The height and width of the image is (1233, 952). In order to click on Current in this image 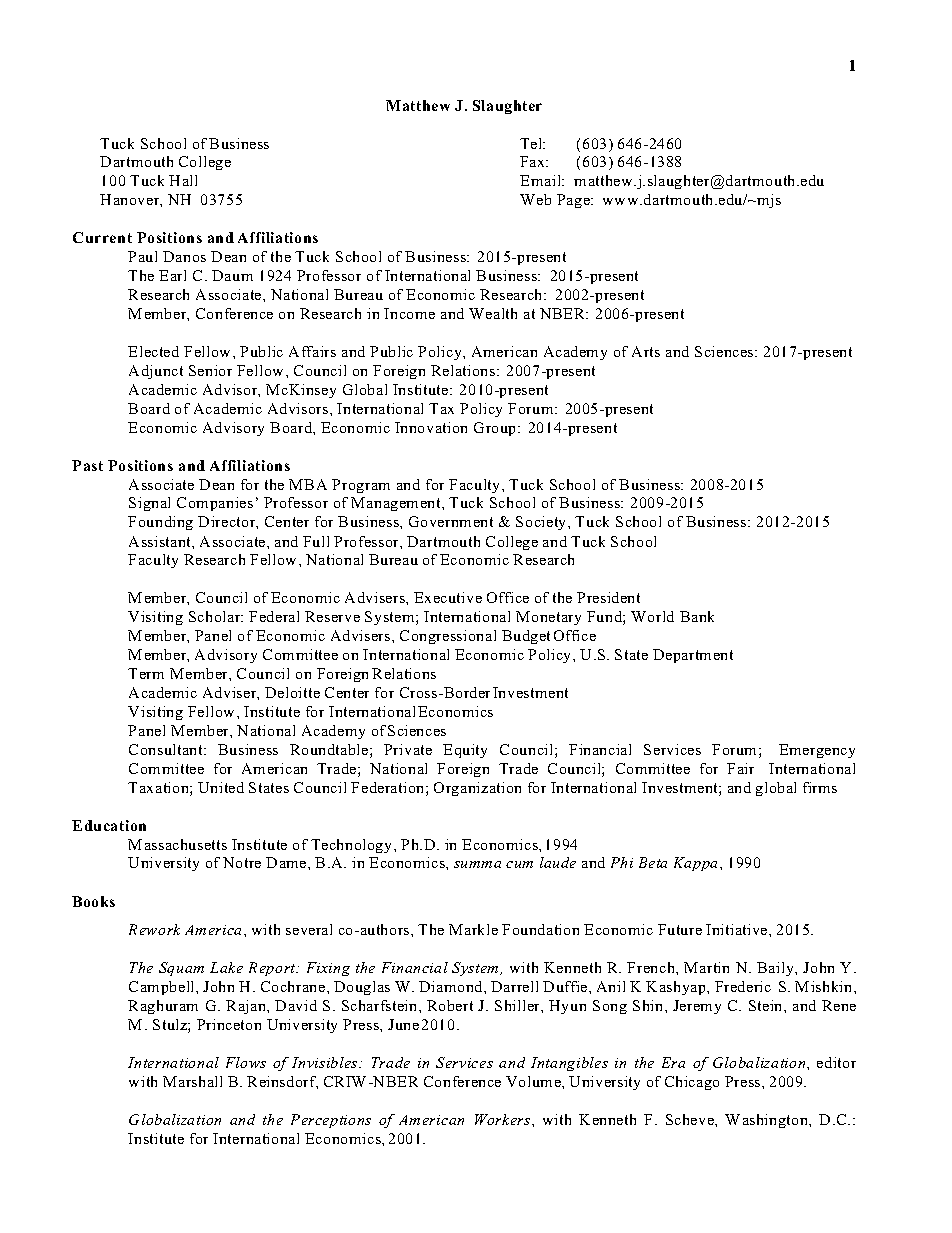, I will do `click(102, 237)`.
